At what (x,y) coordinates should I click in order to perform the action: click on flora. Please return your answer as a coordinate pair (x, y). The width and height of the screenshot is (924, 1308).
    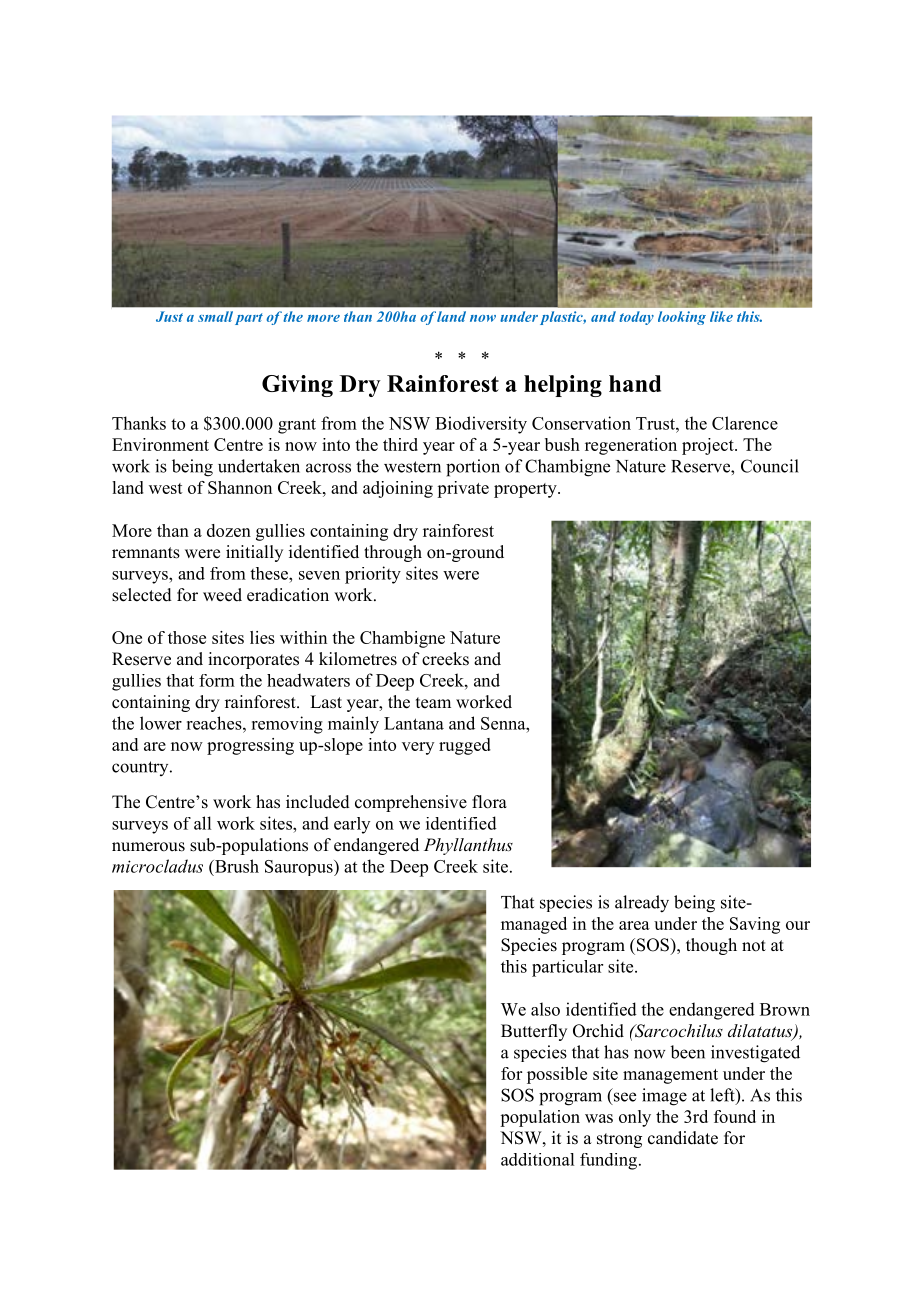
    Looking at the image, I should click on (489, 802).
